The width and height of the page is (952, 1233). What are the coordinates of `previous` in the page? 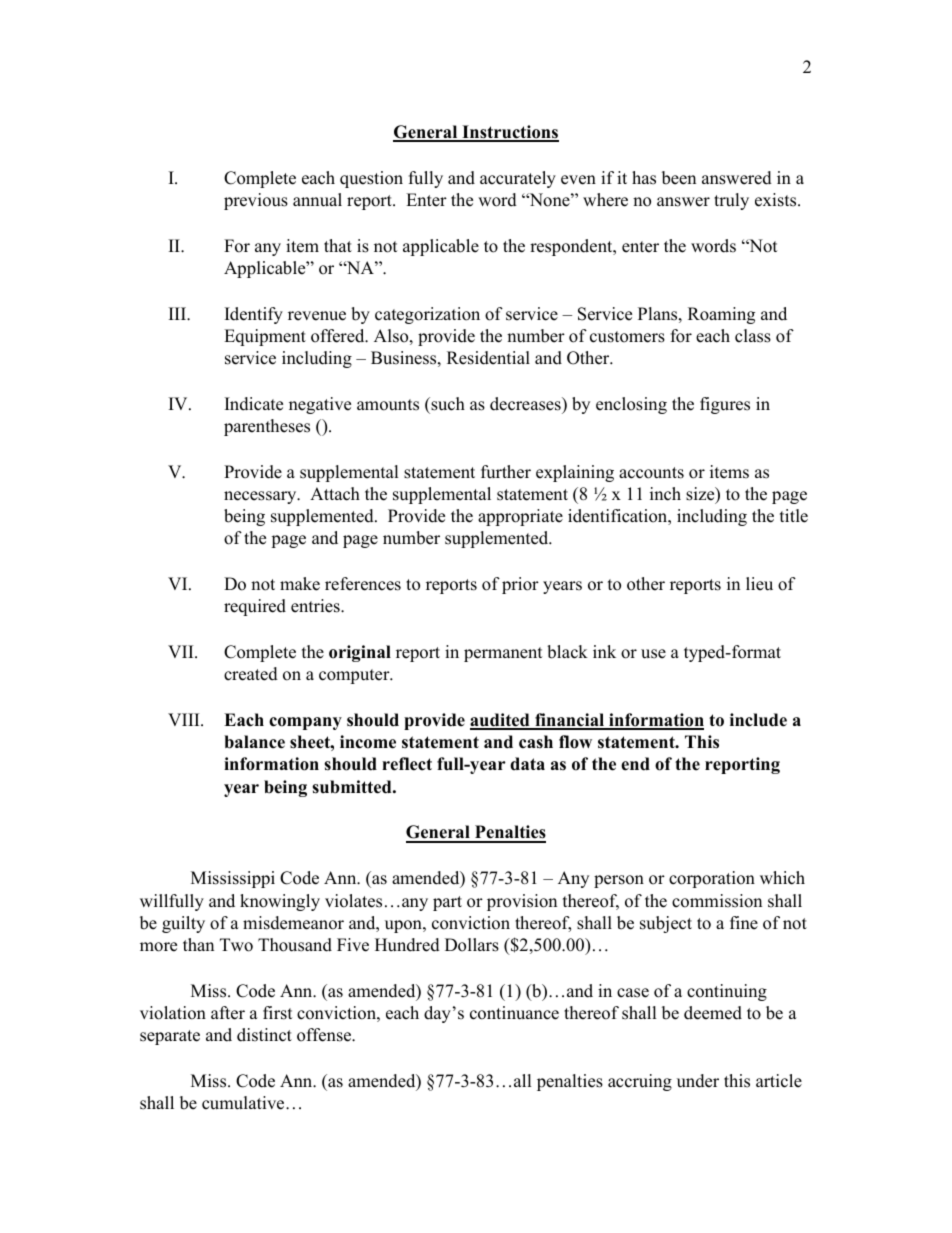 It's located at (256, 201).
